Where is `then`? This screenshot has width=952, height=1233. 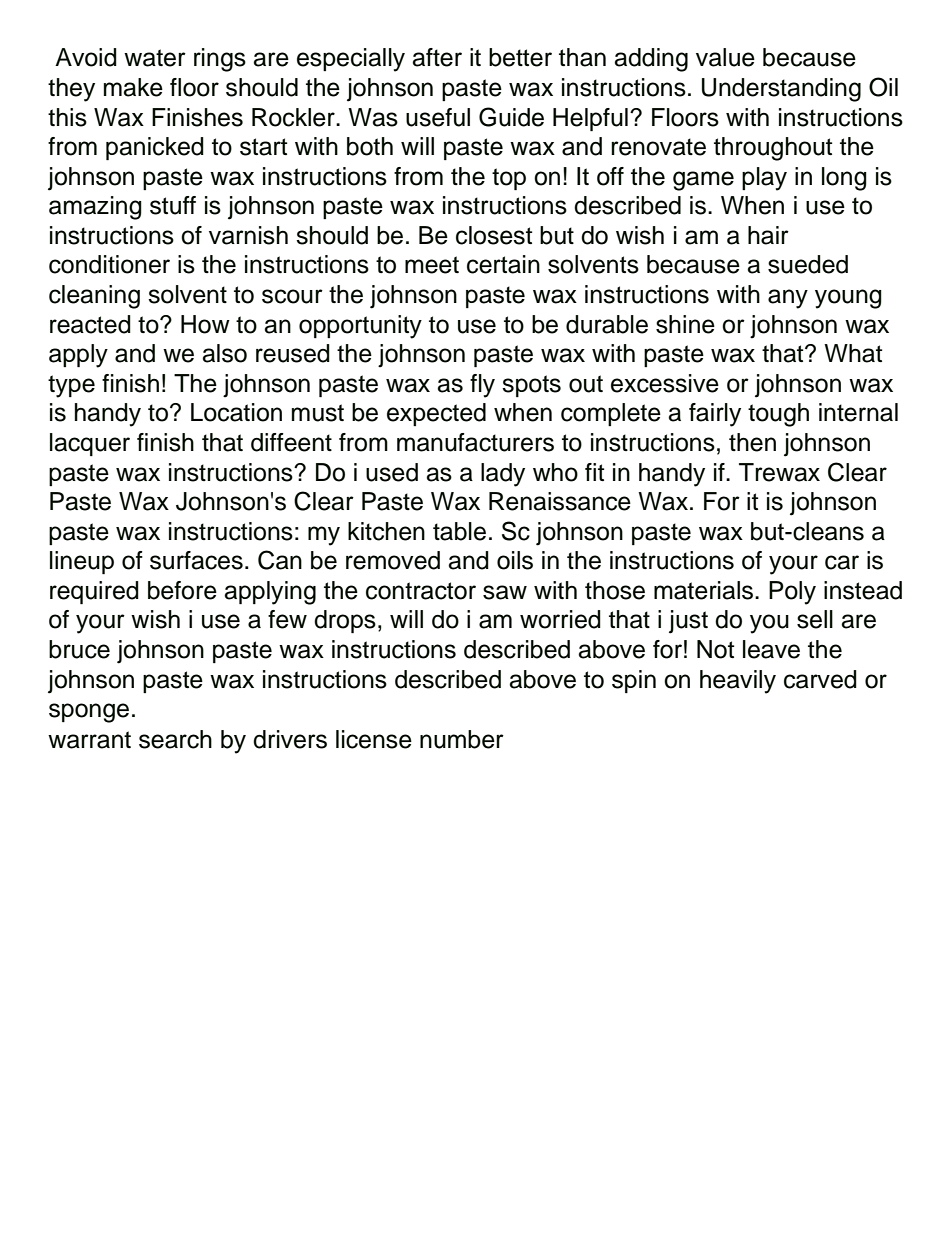 then is located at coordinates (752, 442).
